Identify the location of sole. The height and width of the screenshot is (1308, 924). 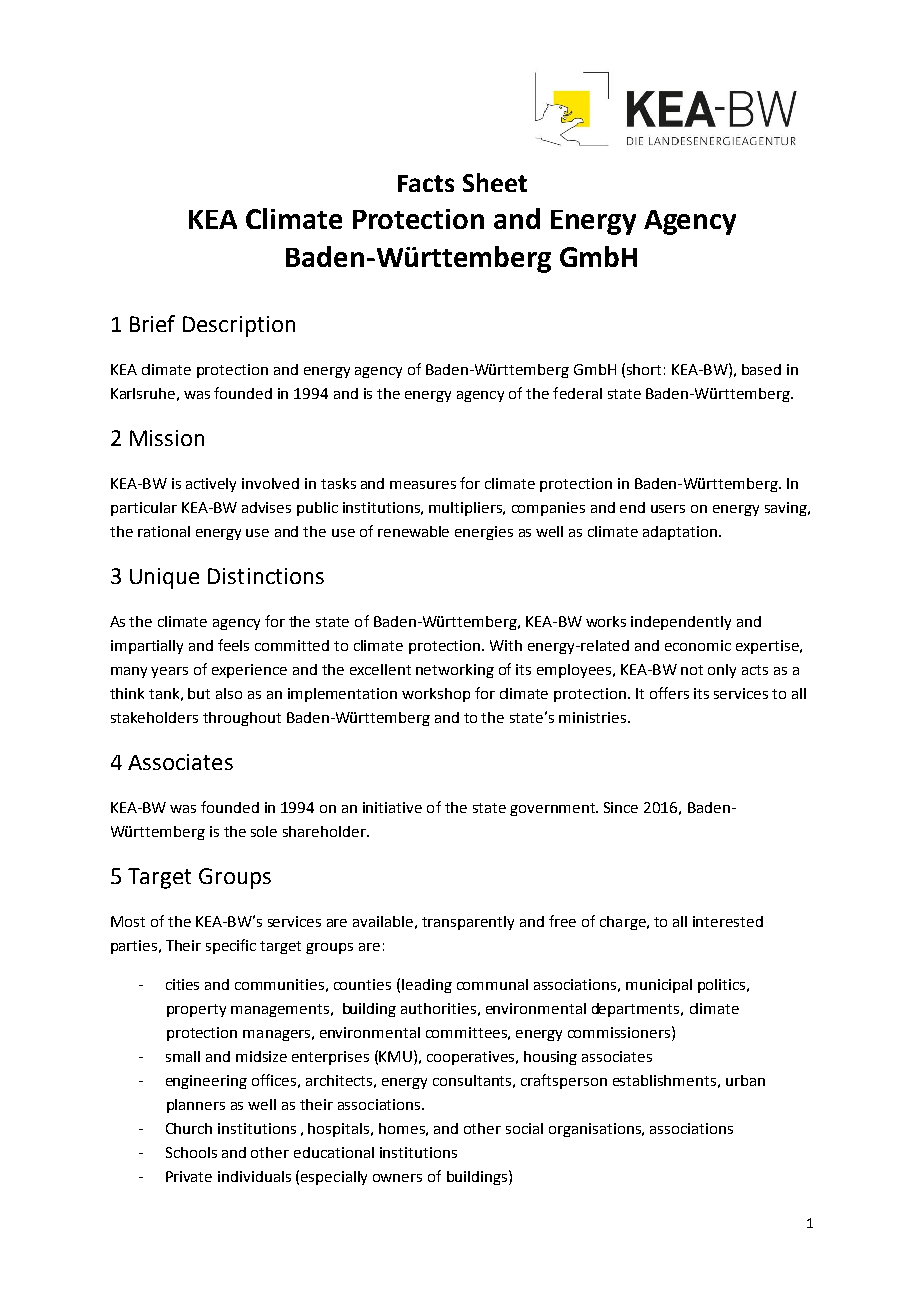
(264, 831).
